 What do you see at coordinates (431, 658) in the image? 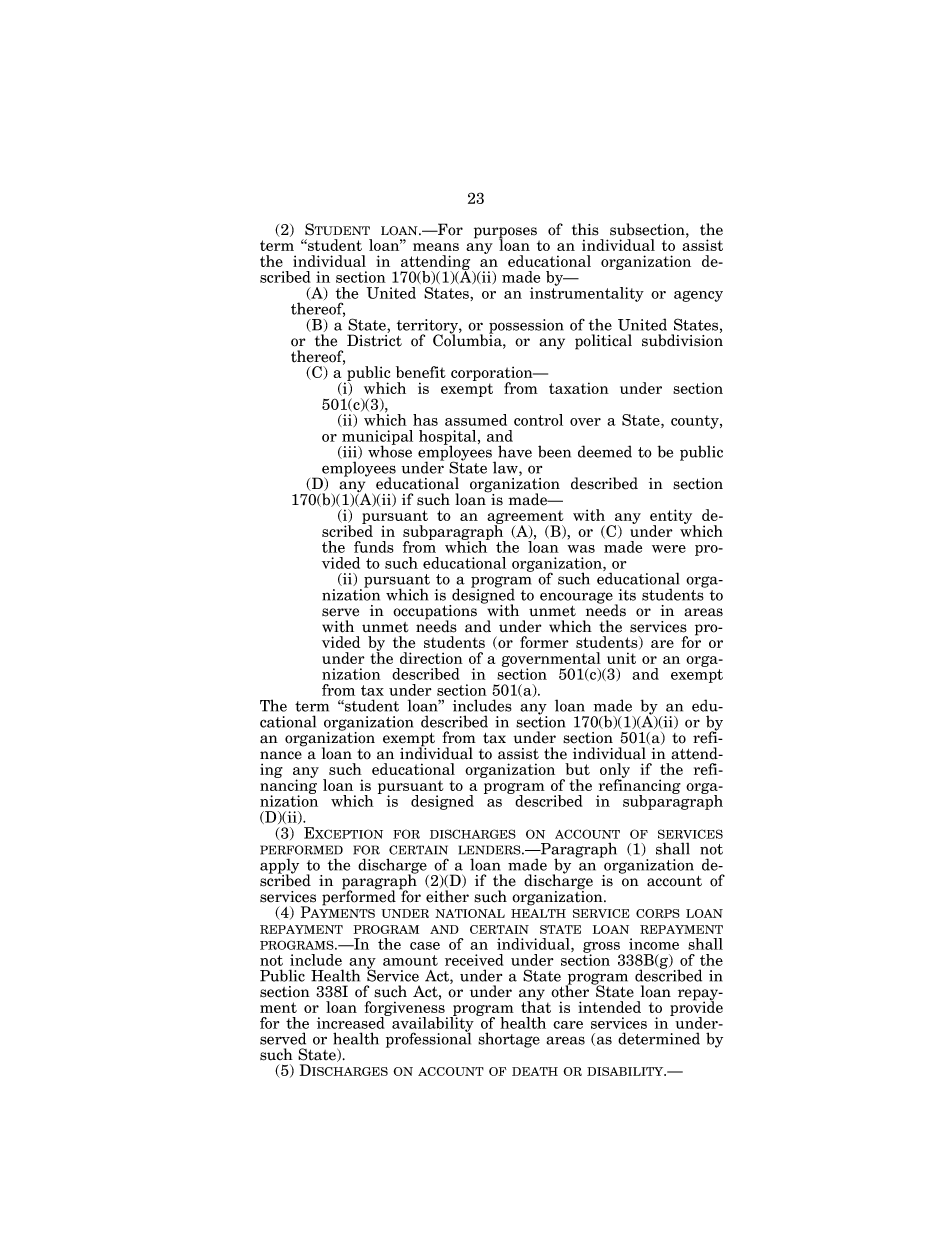
I see `direction` at bounding box center [431, 658].
